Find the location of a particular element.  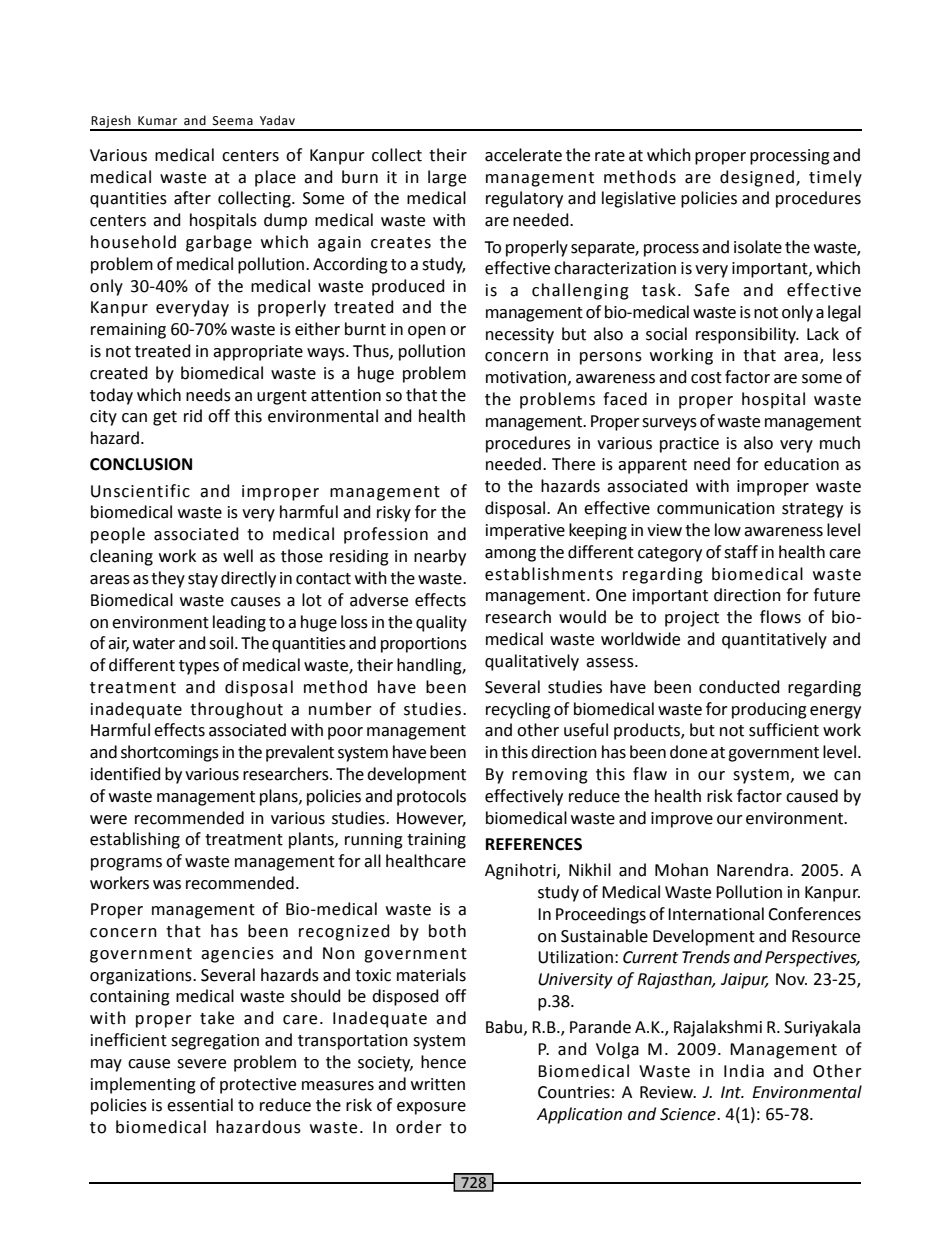

written is located at coordinates (438, 1084).
